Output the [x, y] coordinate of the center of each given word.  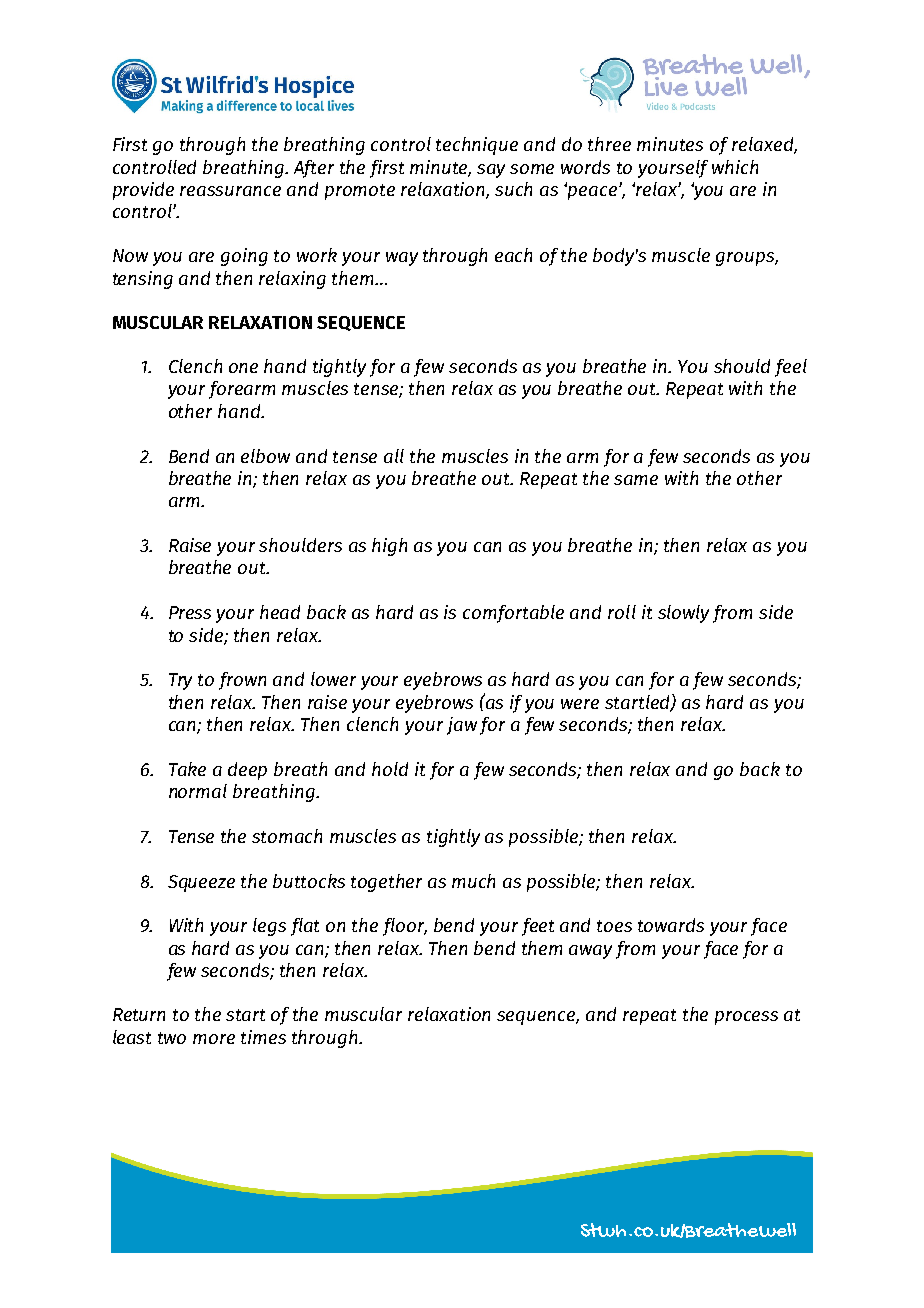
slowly [683, 614]
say [491, 171]
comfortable [513, 614]
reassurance [230, 191]
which [735, 167]
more [214, 1039]
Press [190, 612]
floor [405, 927]
